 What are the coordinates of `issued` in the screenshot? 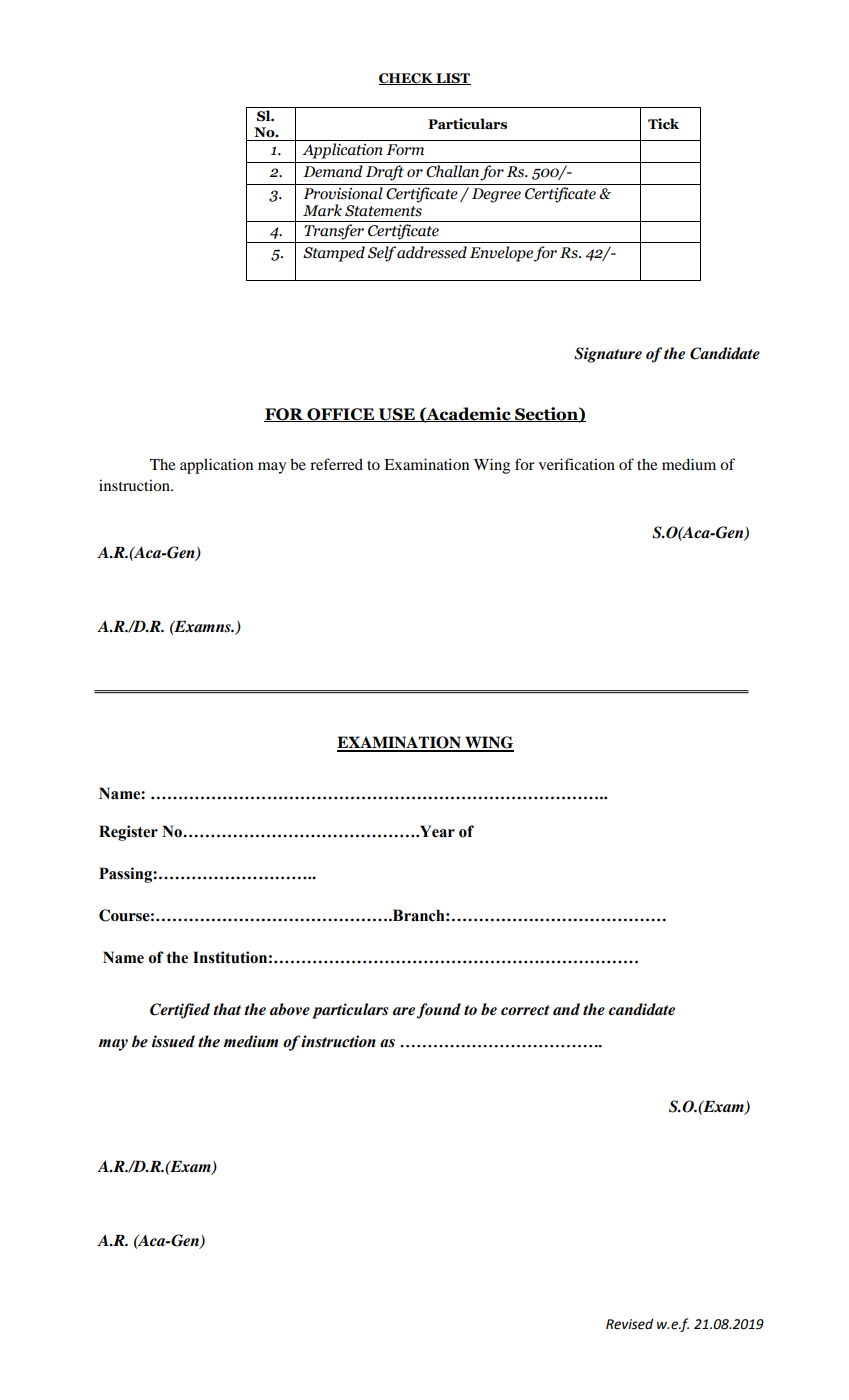 It's located at (173, 1041).
